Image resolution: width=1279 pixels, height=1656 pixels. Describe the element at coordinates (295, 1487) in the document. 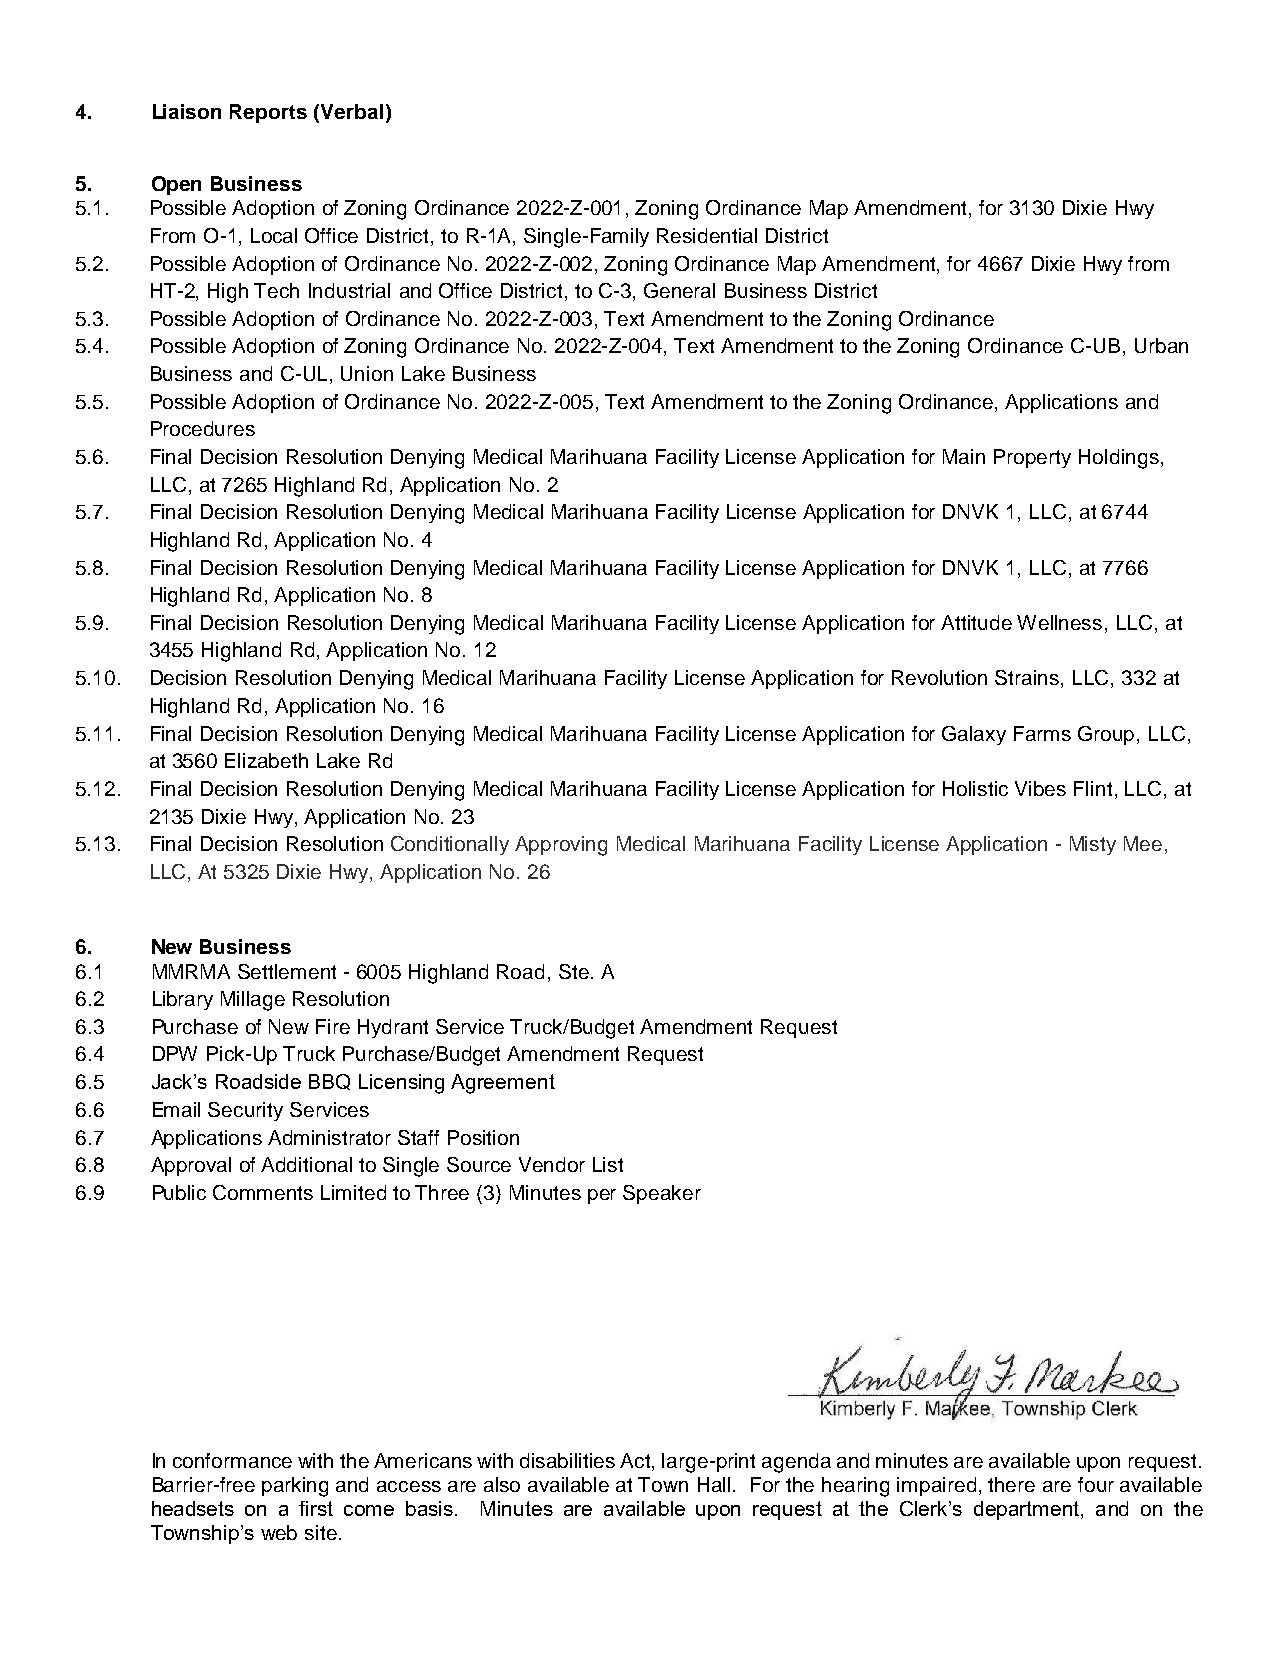

I see `parking` at that location.
